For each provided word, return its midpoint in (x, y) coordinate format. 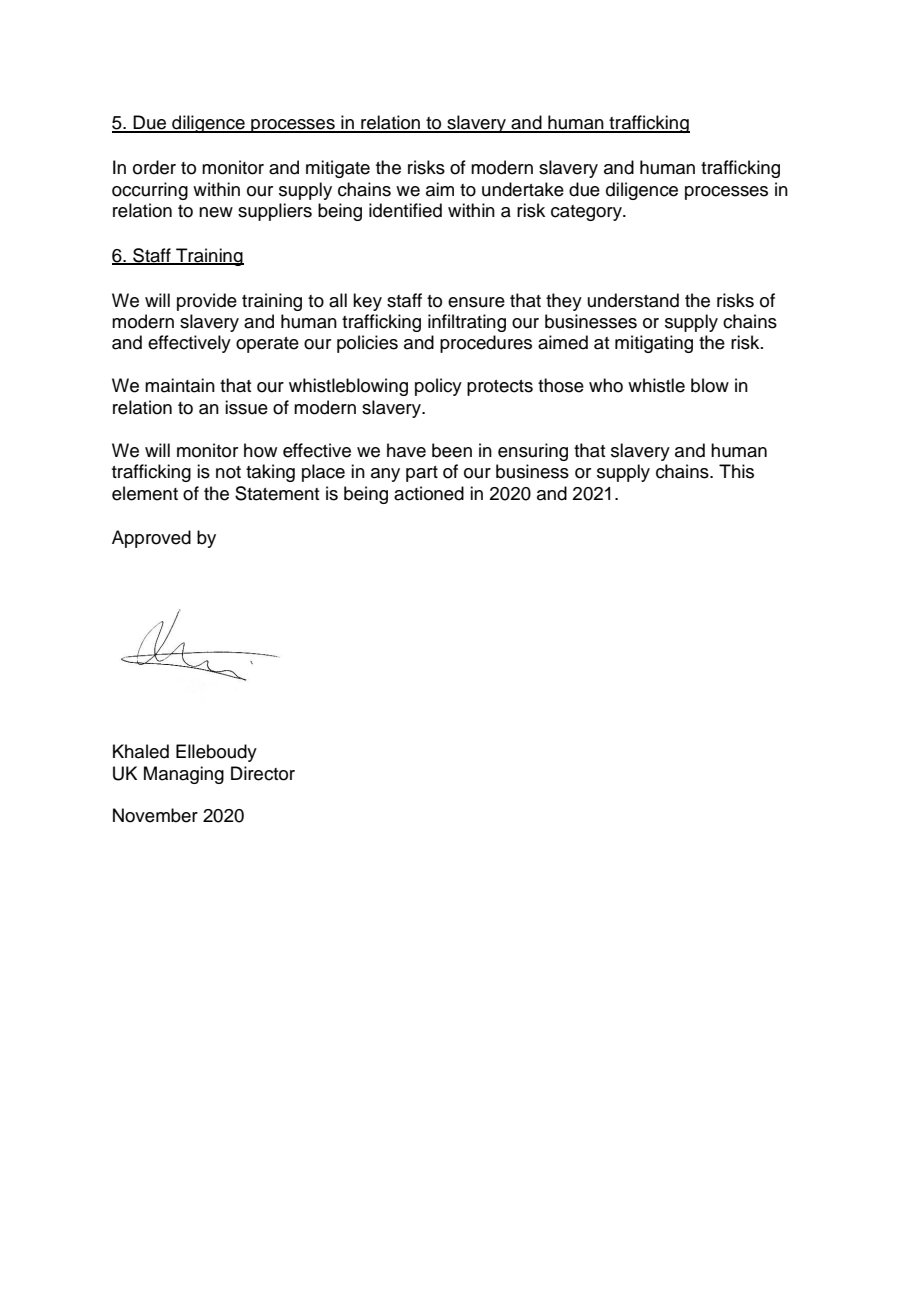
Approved (151, 539)
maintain (180, 385)
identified (405, 210)
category (587, 213)
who (606, 385)
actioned (429, 493)
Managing (184, 775)
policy (438, 387)
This (736, 471)
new (216, 212)
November (155, 815)
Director (263, 773)
